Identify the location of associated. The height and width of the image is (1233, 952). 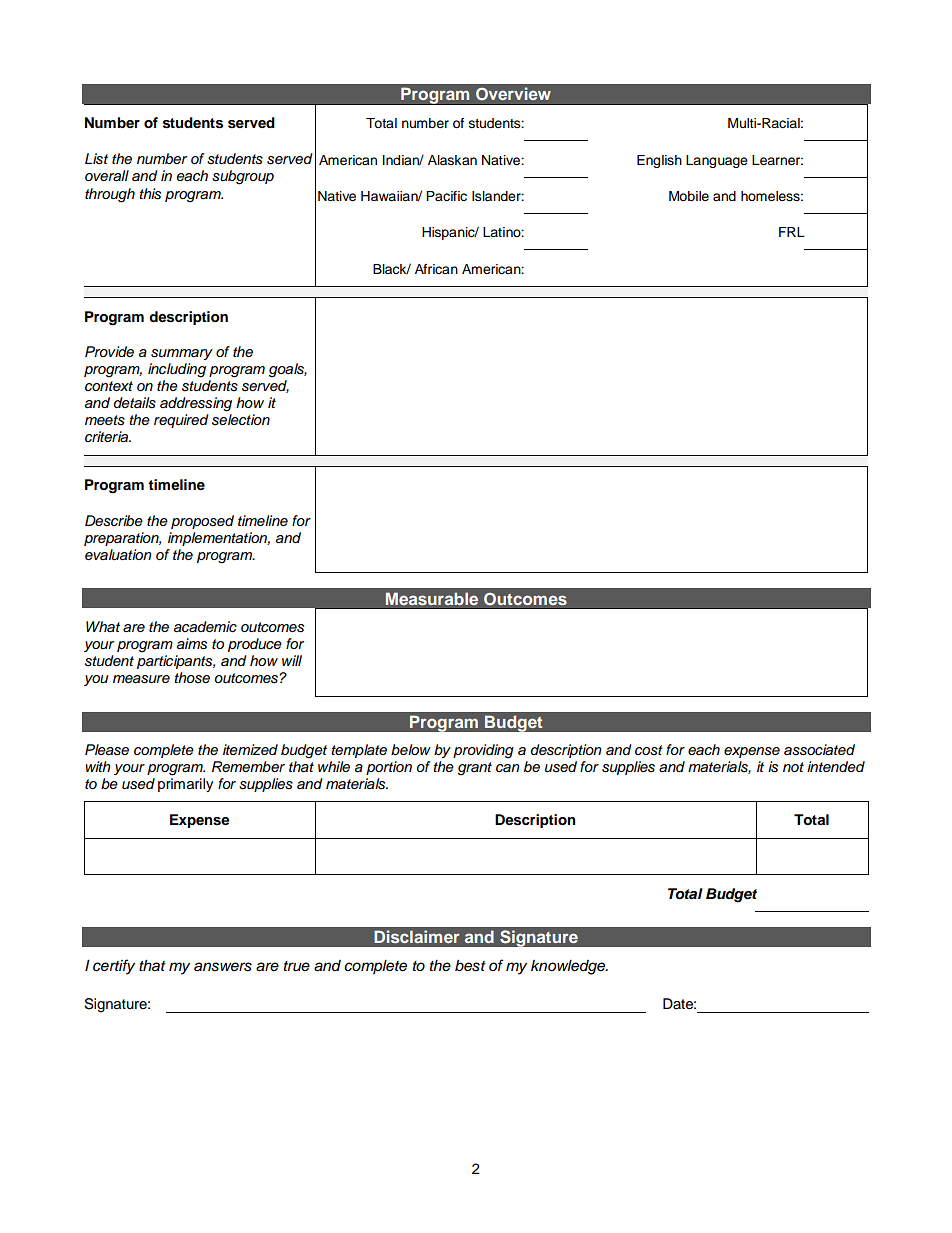
(819, 750).
